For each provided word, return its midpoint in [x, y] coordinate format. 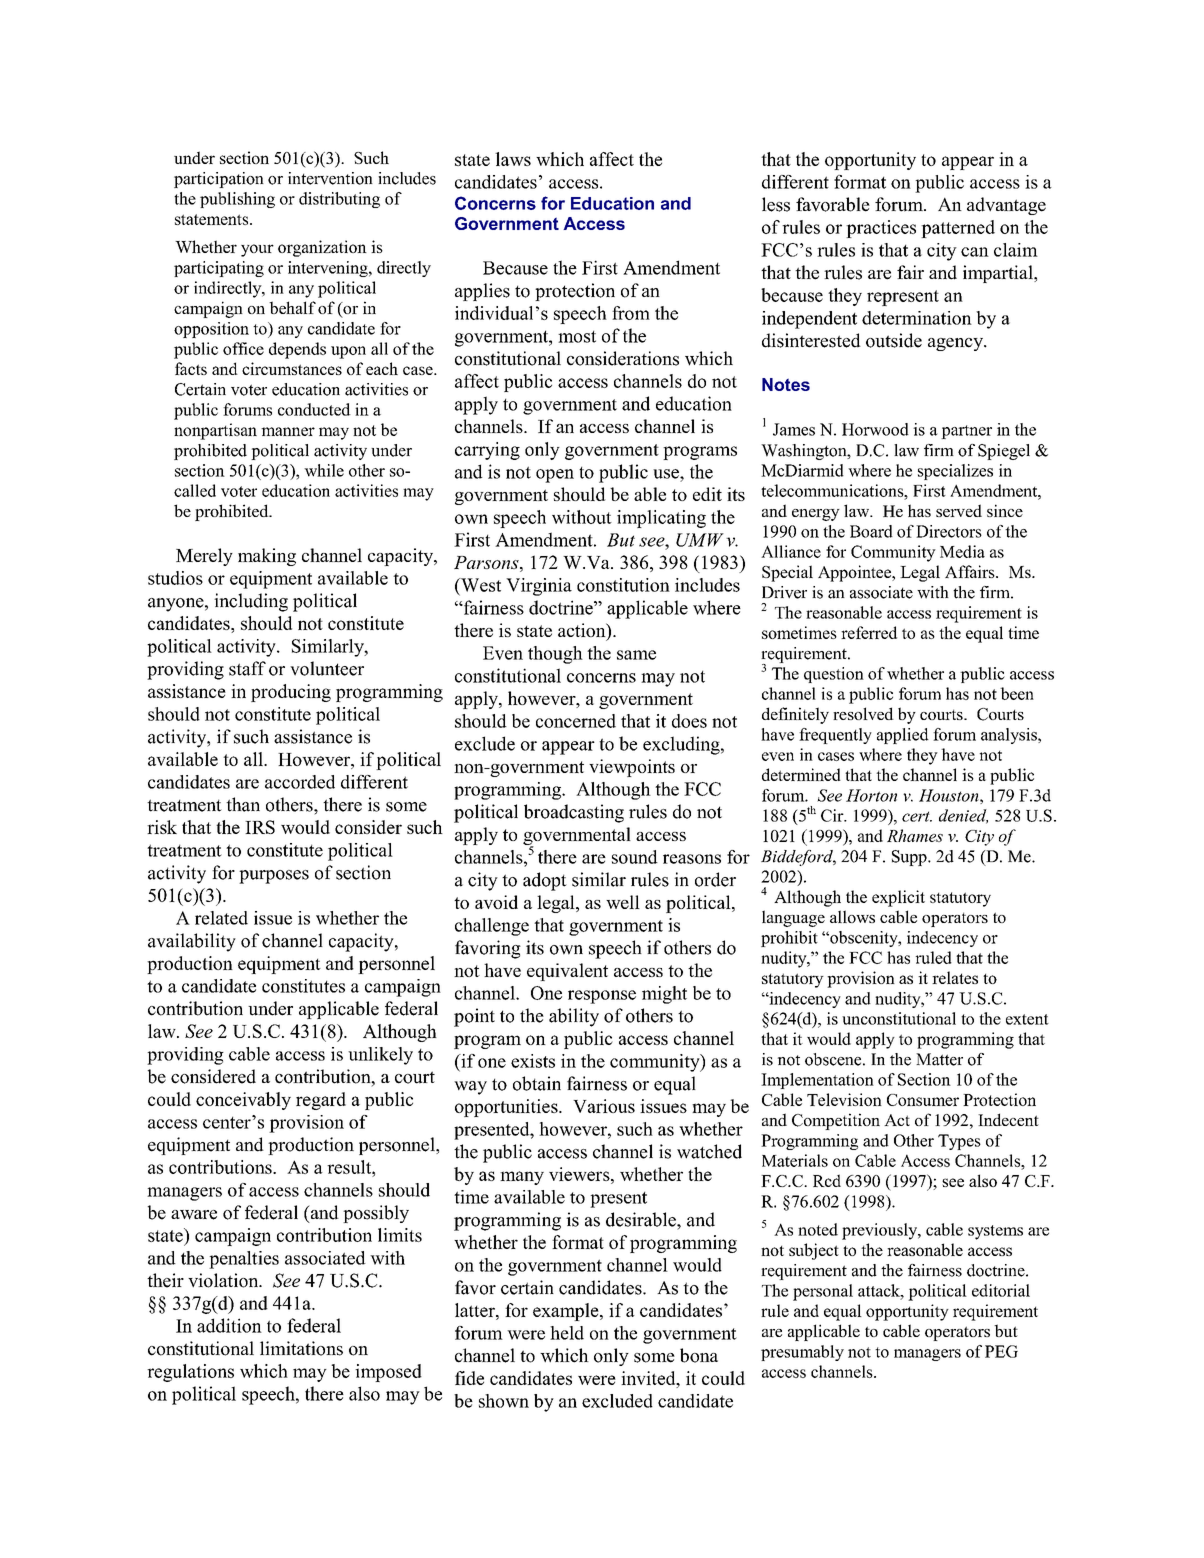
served [959, 510]
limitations [301, 1348]
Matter [939, 1059]
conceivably [243, 1101]
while [324, 470]
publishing [237, 200]
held [567, 1333]
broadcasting [574, 813]
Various [604, 1106]
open [555, 476]
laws [513, 159]
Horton [871, 795]
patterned [958, 229]
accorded [300, 782]
